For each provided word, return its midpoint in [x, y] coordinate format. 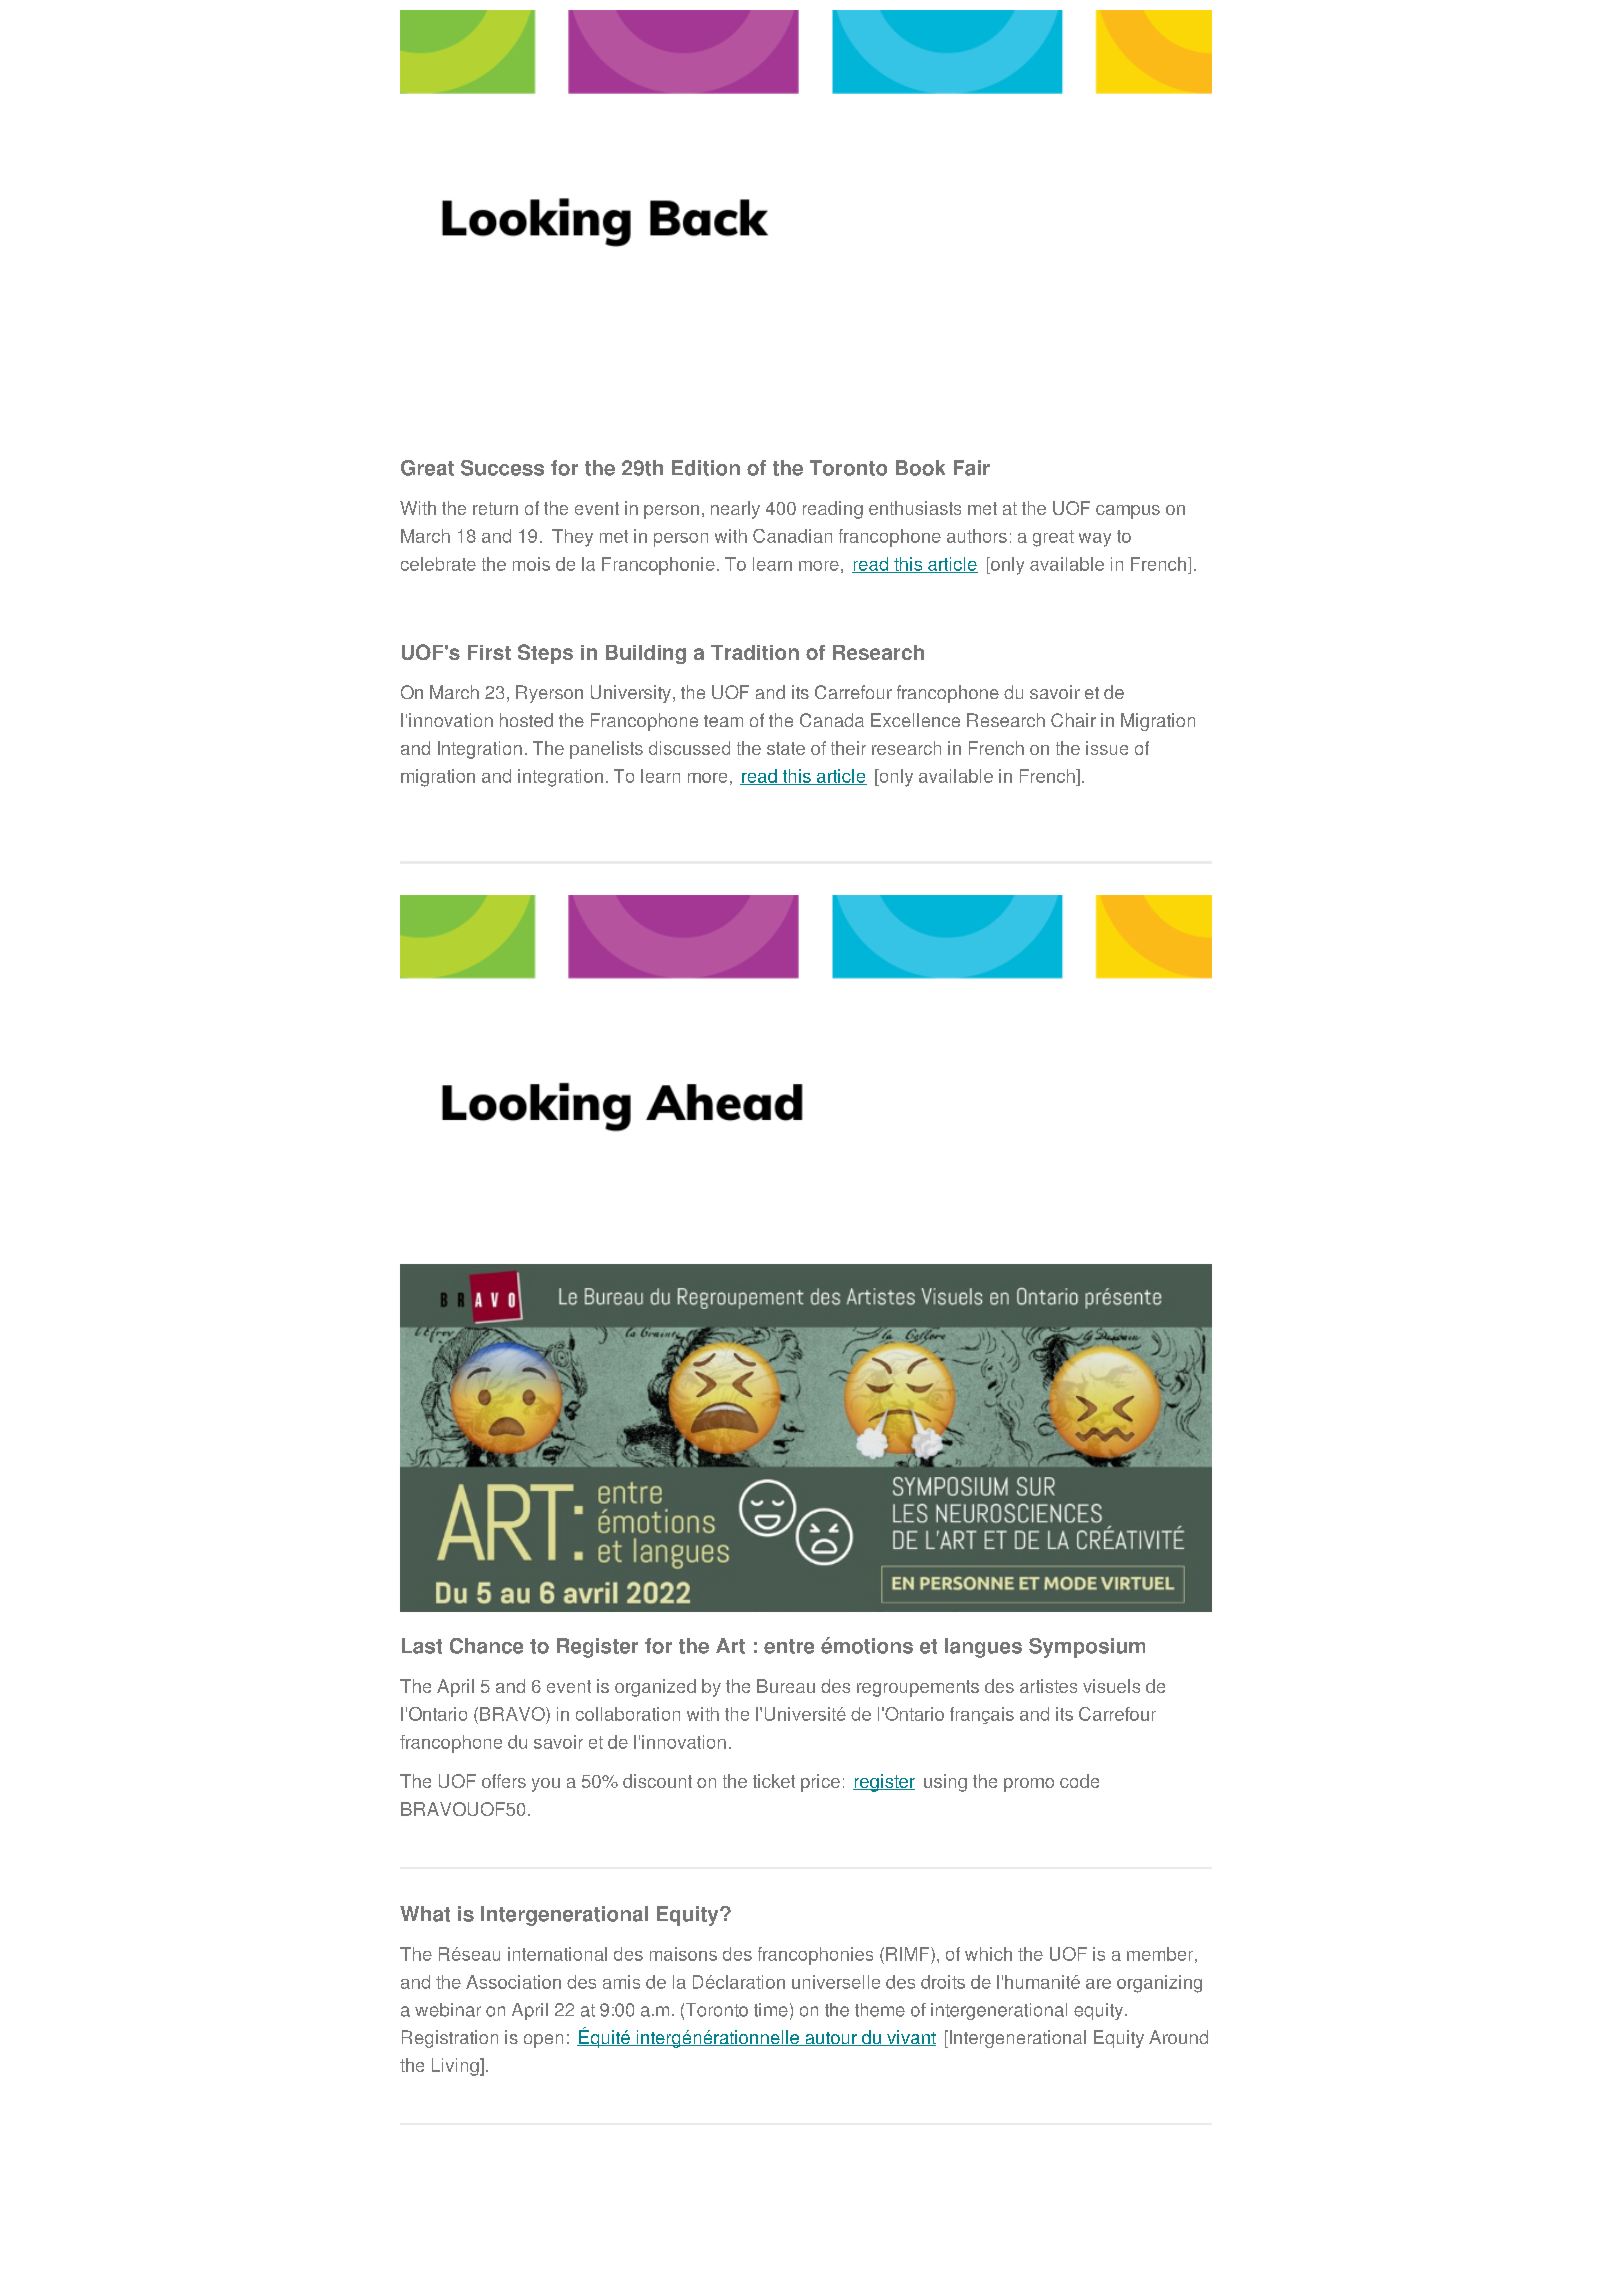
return [495, 508]
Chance [486, 1646]
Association [513, 1982]
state [786, 748]
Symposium [1087, 1648]
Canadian [792, 536]
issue [1107, 748]
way [1095, 540]
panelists [606, 750]
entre [789, 1646]
